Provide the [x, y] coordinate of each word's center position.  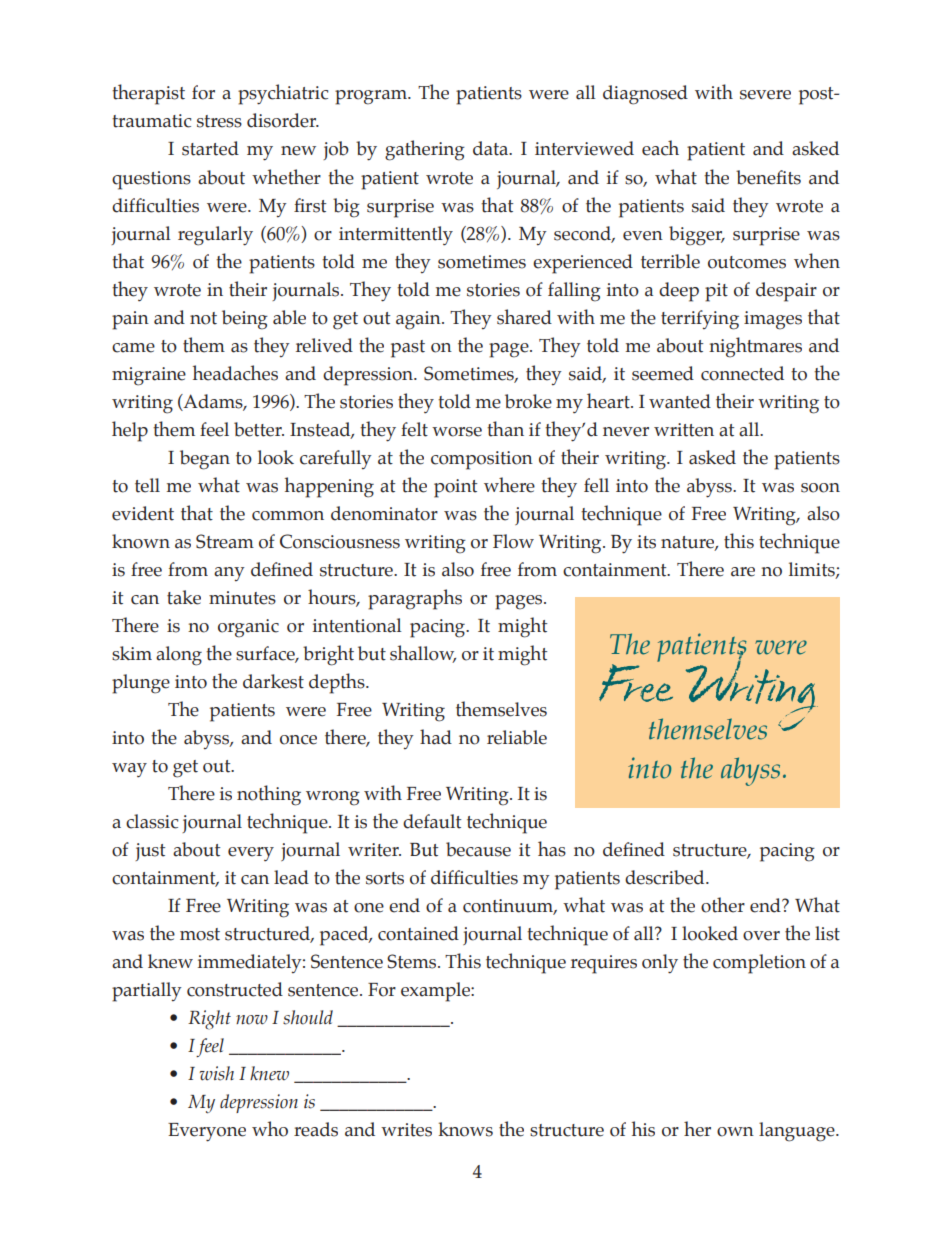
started [210, 148]
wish [217, 1073]
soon [820, 488]
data [492, 148]
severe [765, 95]
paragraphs [415, 599]
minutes [242, 598]
